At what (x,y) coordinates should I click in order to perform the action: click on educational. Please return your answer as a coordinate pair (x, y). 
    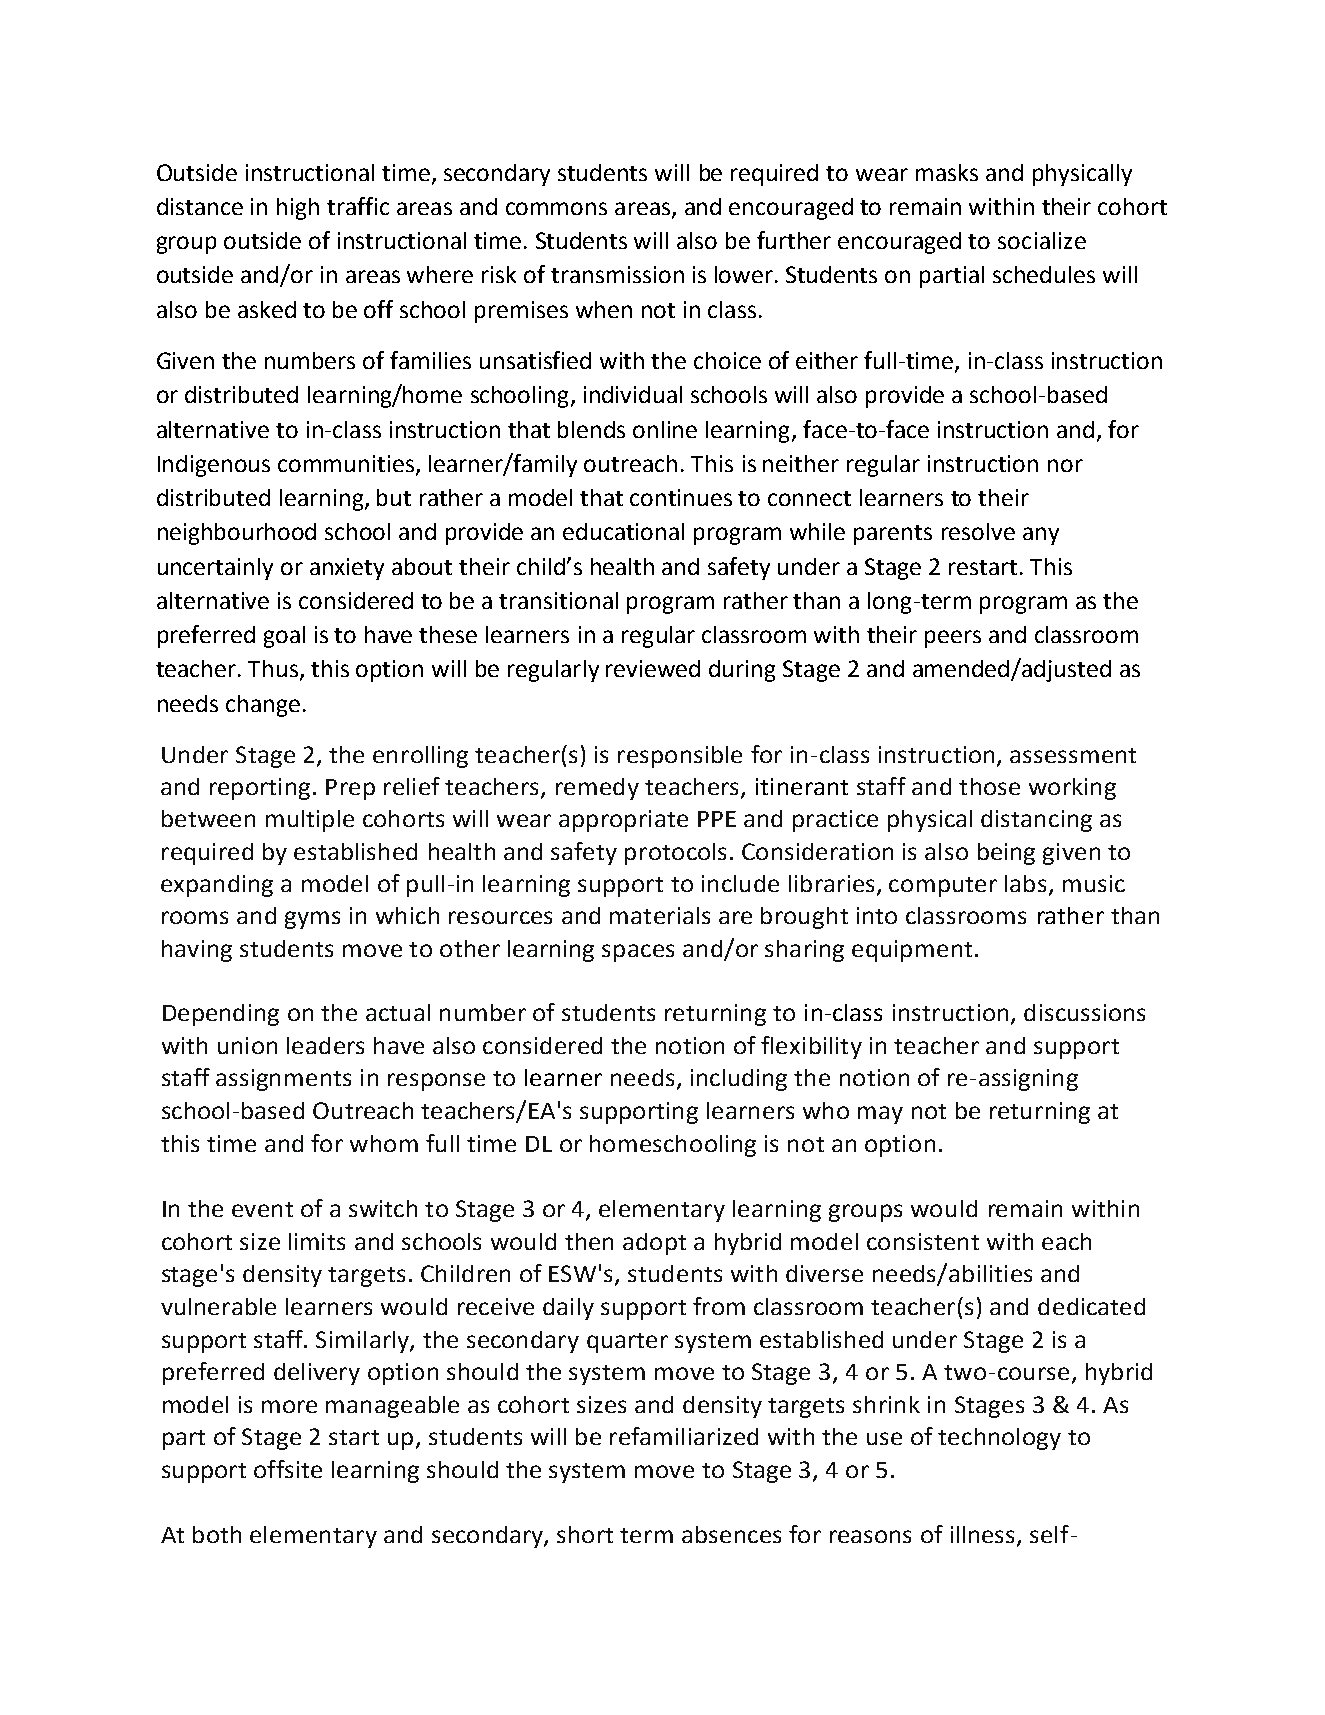
    Looking at the image, I should click on (623, 531).
